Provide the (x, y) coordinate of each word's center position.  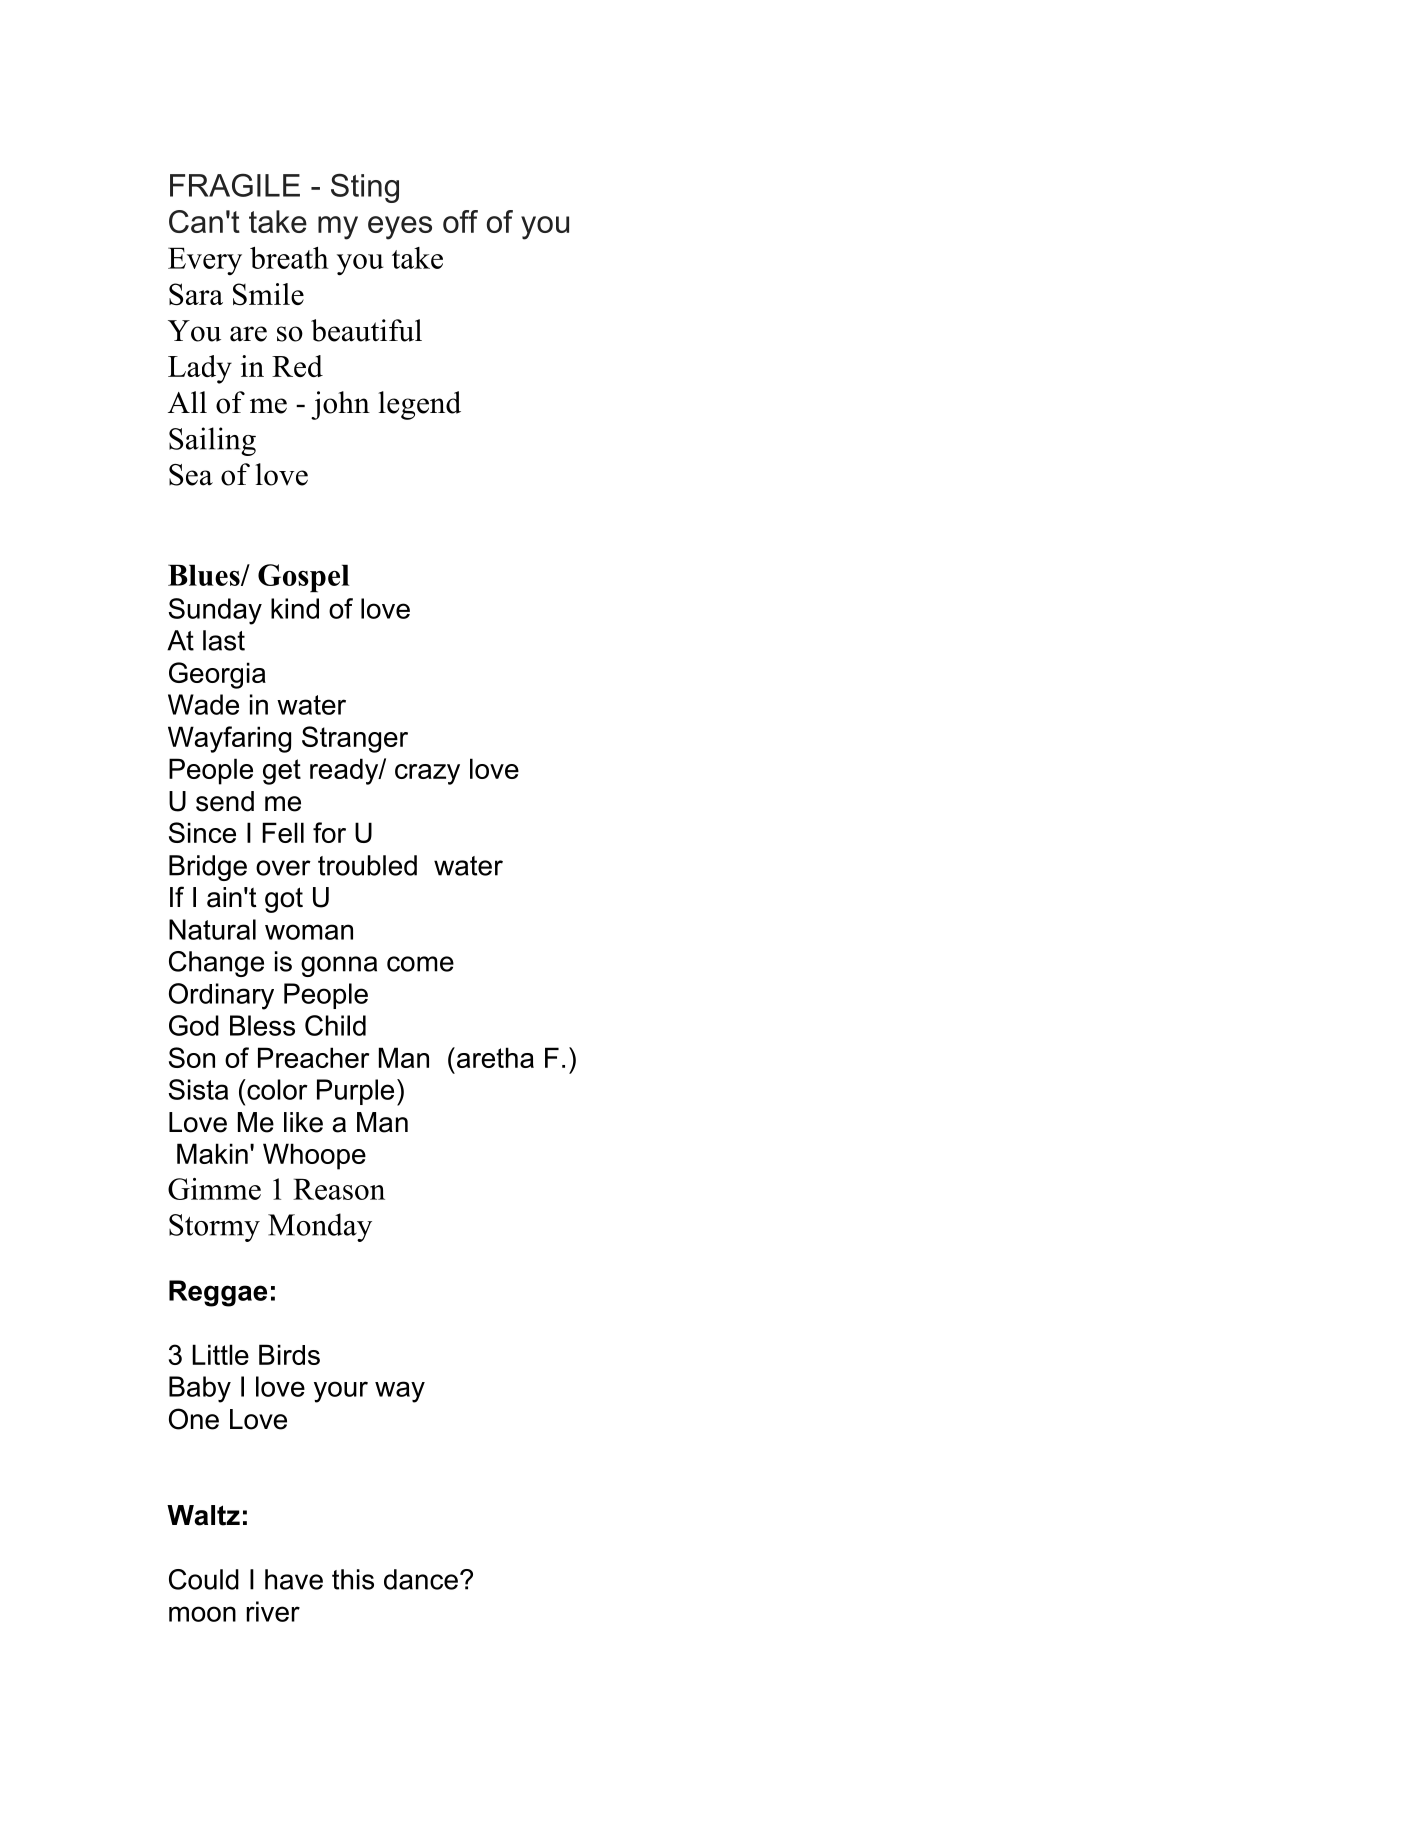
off (460, 221)
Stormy (214, 1228)
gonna (339, 966)
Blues (205, 575)
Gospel (303, 578)
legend (419, 405)
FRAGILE (235, 185)
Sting (365, 188)
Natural (212, 929)
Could (204, 1579)
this (353, 1579)
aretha (494, 1057)
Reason (339, 1189)
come (420, 964)
